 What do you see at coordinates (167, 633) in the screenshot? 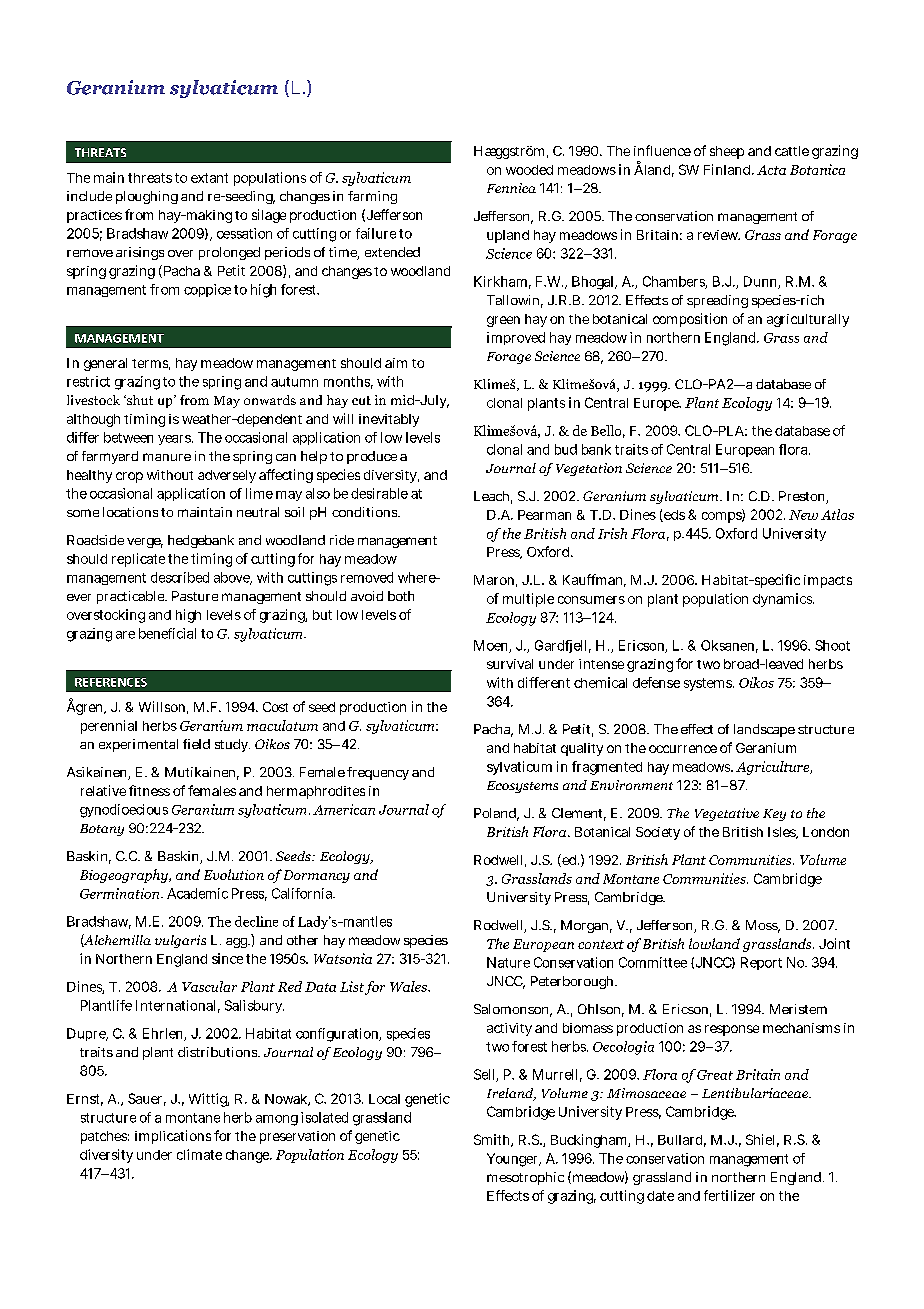
I see `beneficial` at bounding box center [167, 633].
